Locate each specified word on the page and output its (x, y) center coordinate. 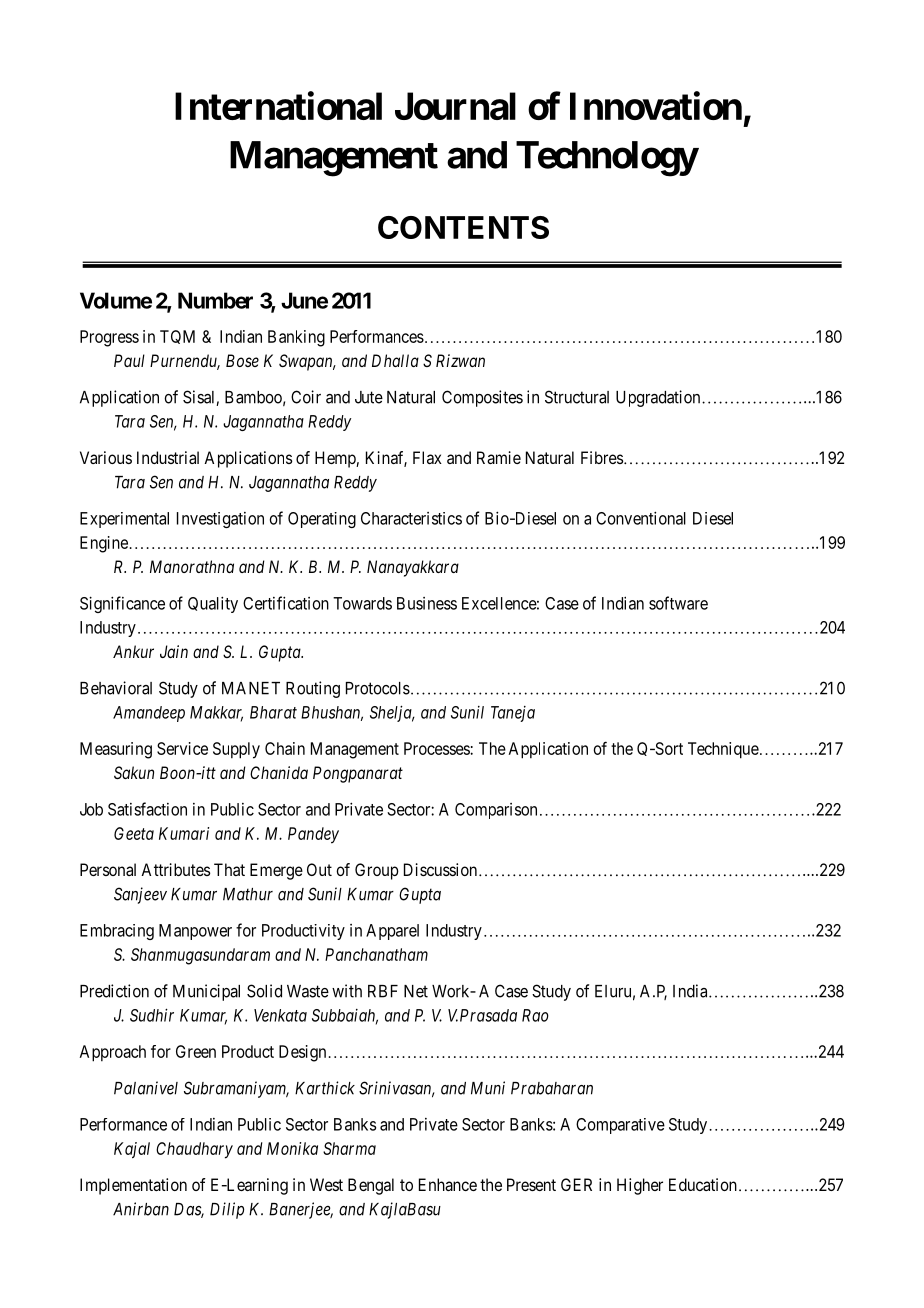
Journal (455, 106)
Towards (362, 603)
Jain (174, 651)
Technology (607, 159)
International (278, 106)
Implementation (133, 1186)
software (678, 603)
